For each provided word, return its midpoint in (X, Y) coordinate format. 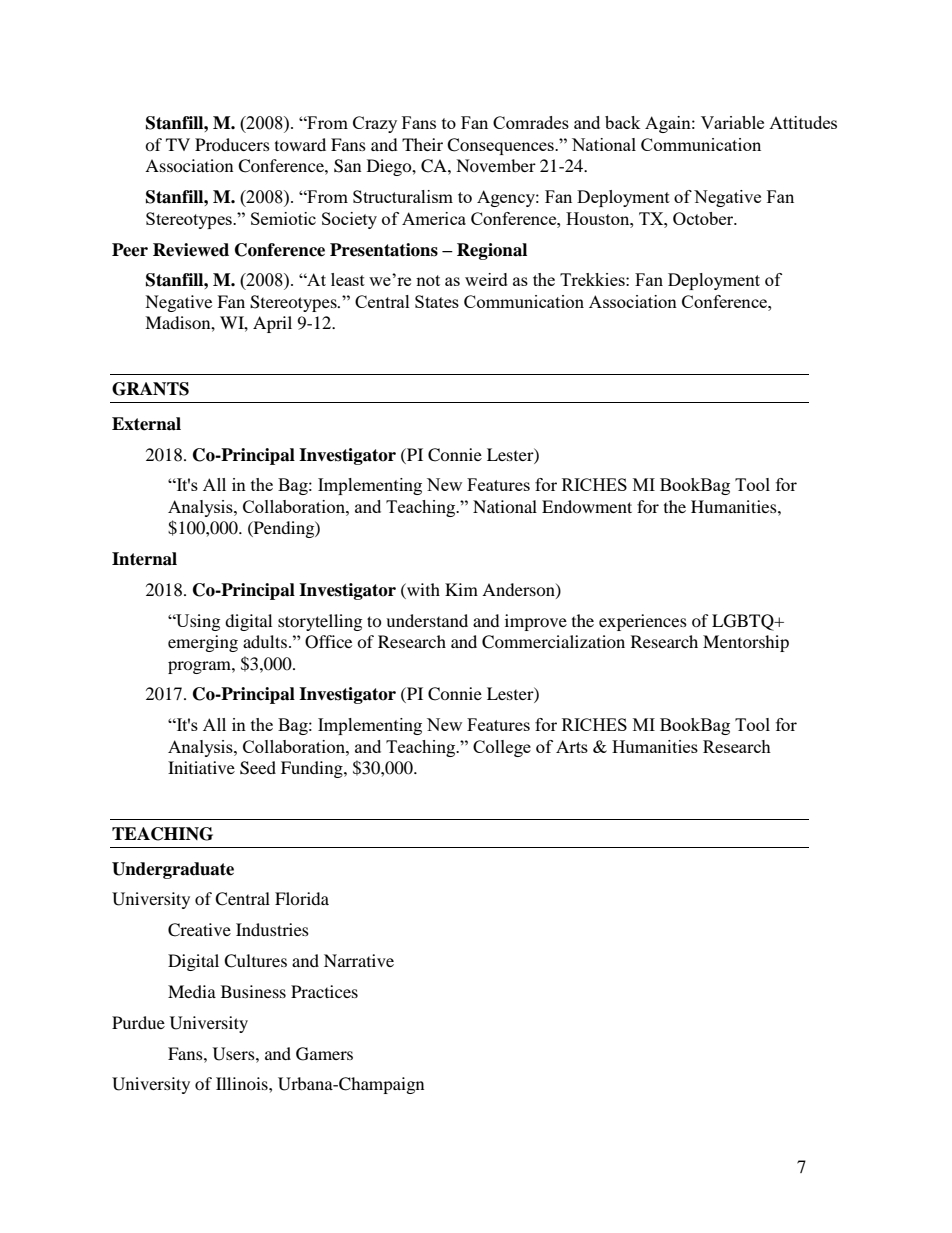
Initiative (201, 767)
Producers (232, 144)
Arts (572, 746)
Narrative (359, 960)
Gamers (324, 1054)
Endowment (587, 506)
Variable (732, 122)
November (496, 165)
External (146, 424)
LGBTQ (744, 622)
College (502, 748)
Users (235, 1054)
